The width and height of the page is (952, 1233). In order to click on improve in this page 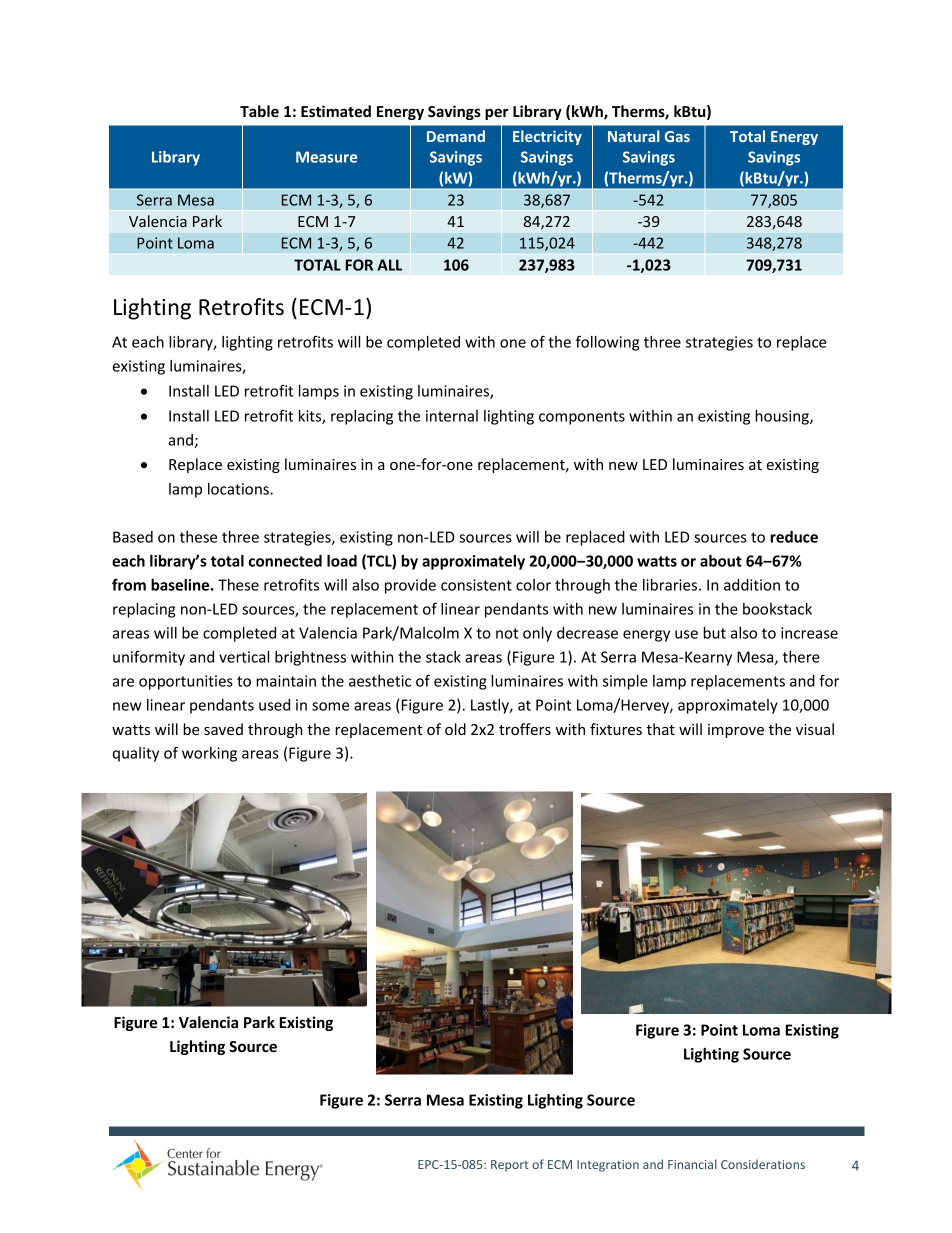, I will do `click(736, 731)`.
